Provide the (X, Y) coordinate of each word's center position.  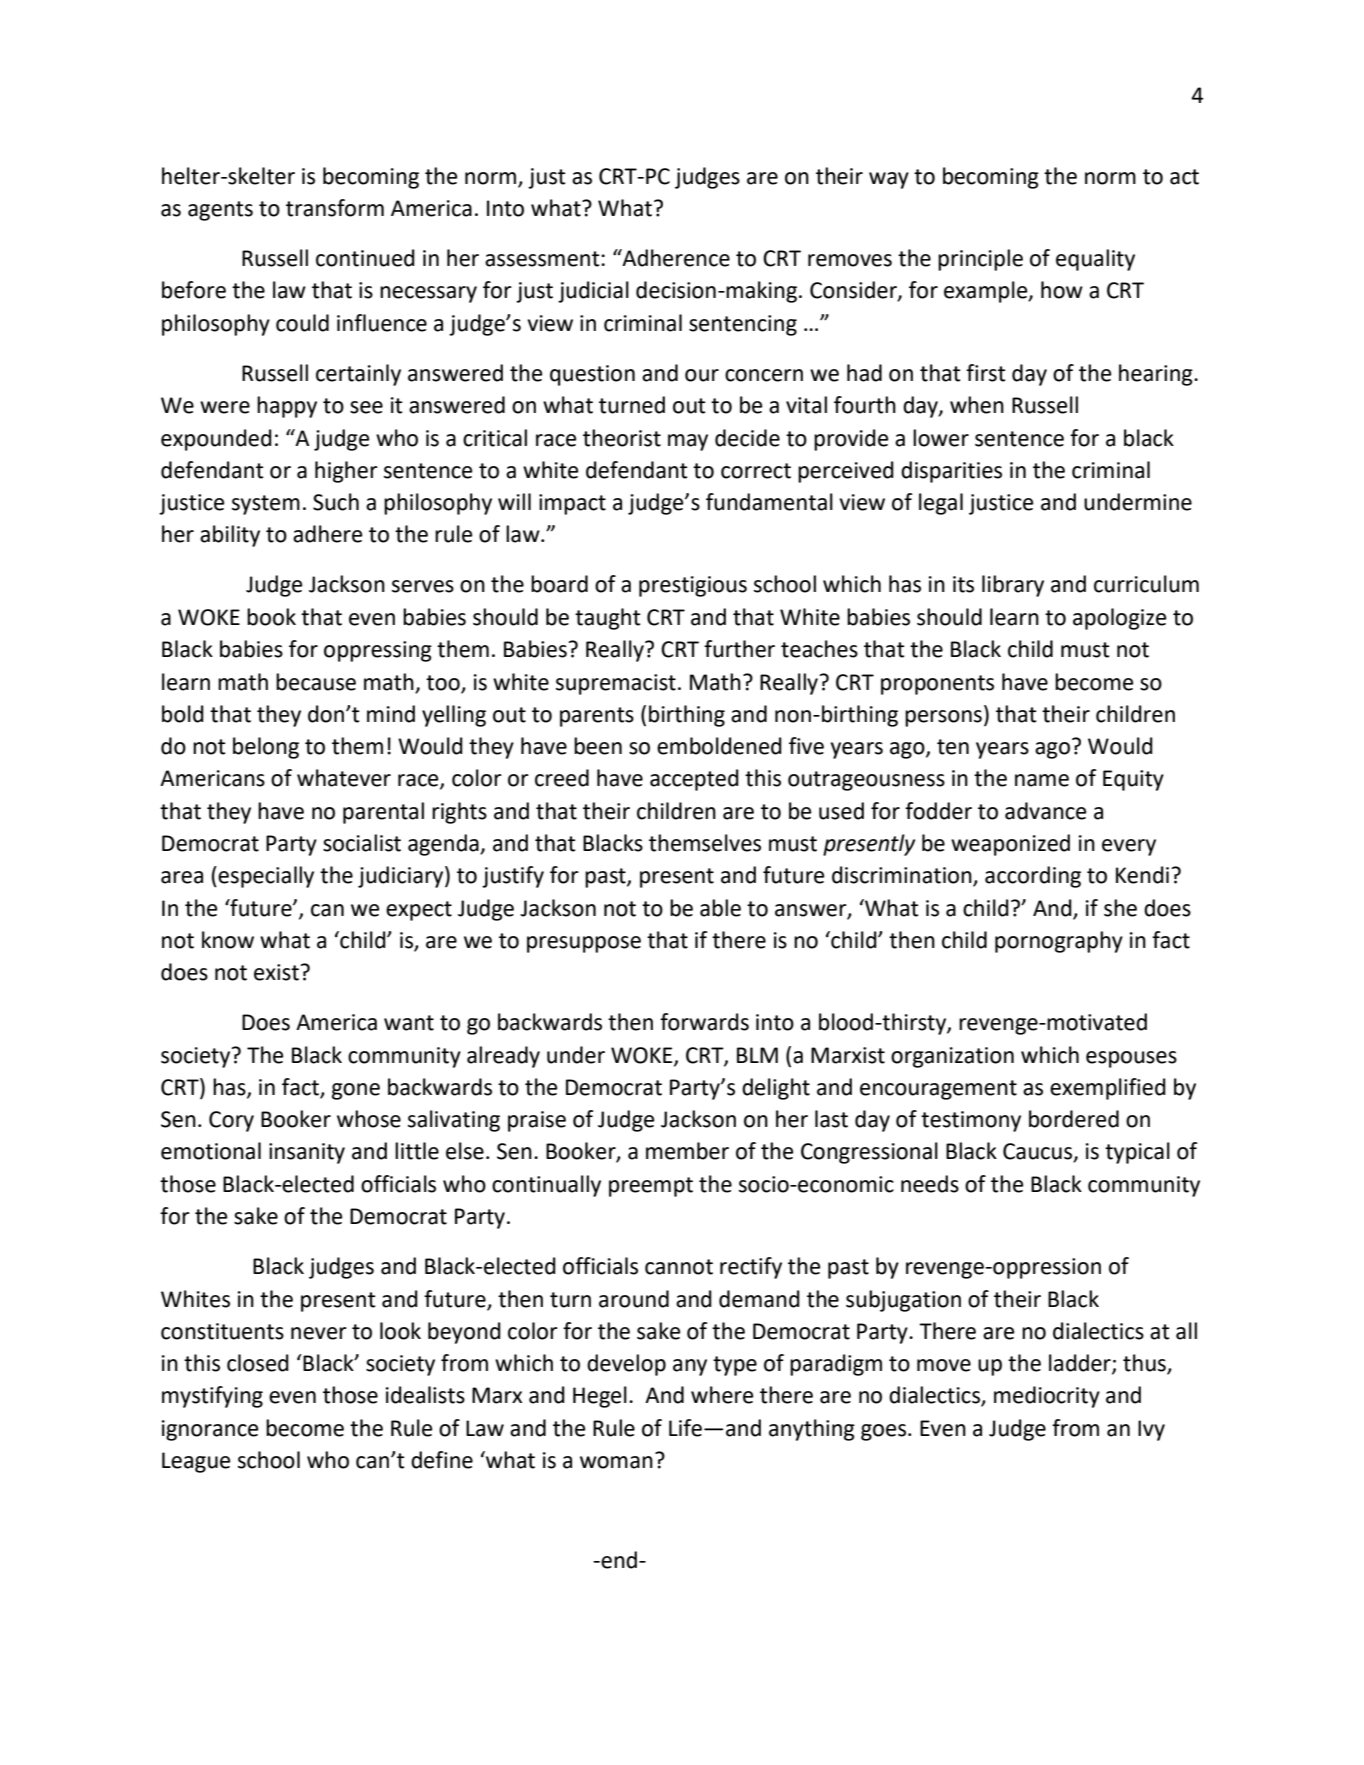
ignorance (210, 1430)
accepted (694, 780)
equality (1095, 260)
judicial (593, 292)
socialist (362, 843)
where (722, 1395)
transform (335, 208)
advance (1045, 811)
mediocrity (1047, 1397)
